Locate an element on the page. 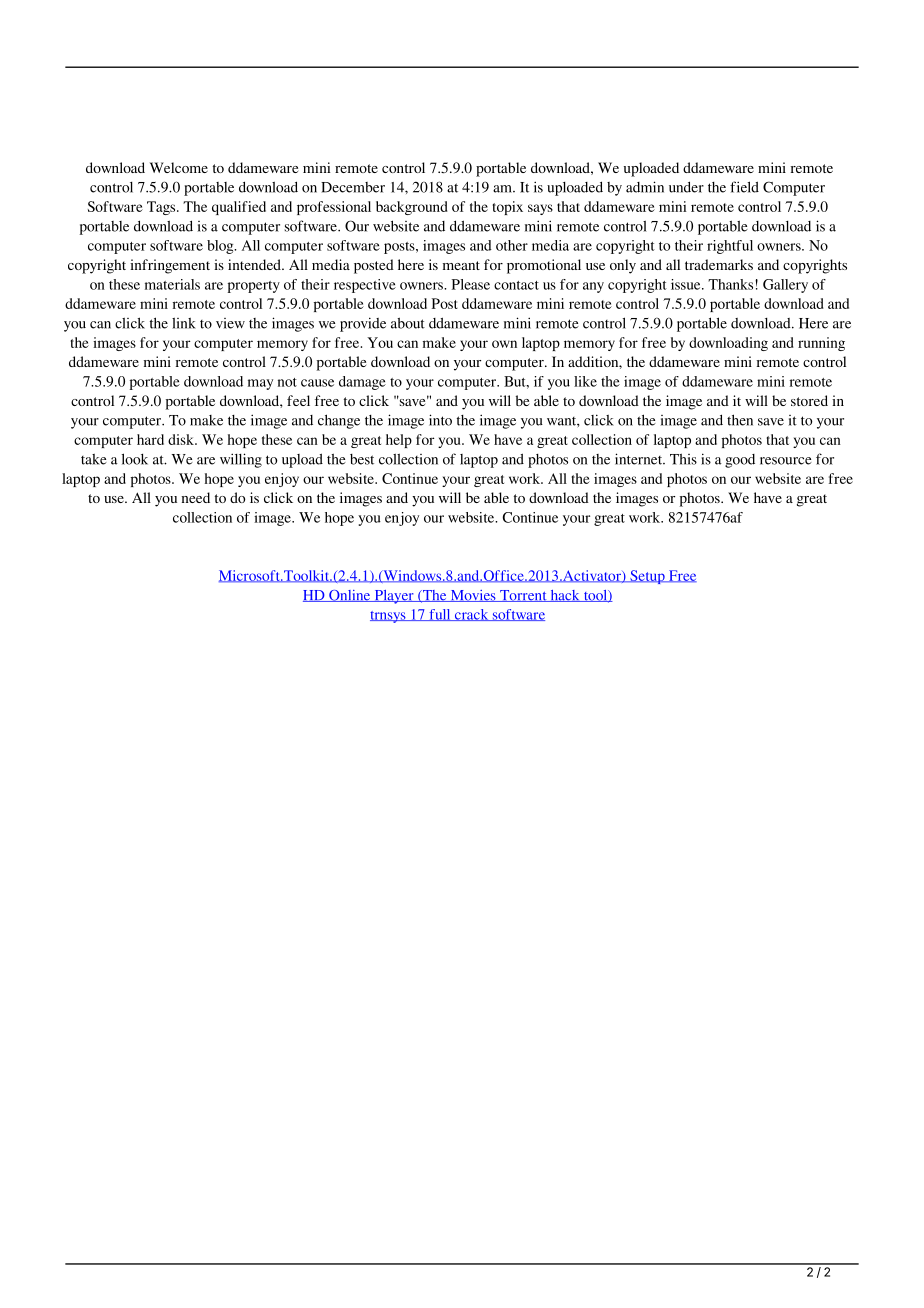  stored is located at coordinates (809, 400).
